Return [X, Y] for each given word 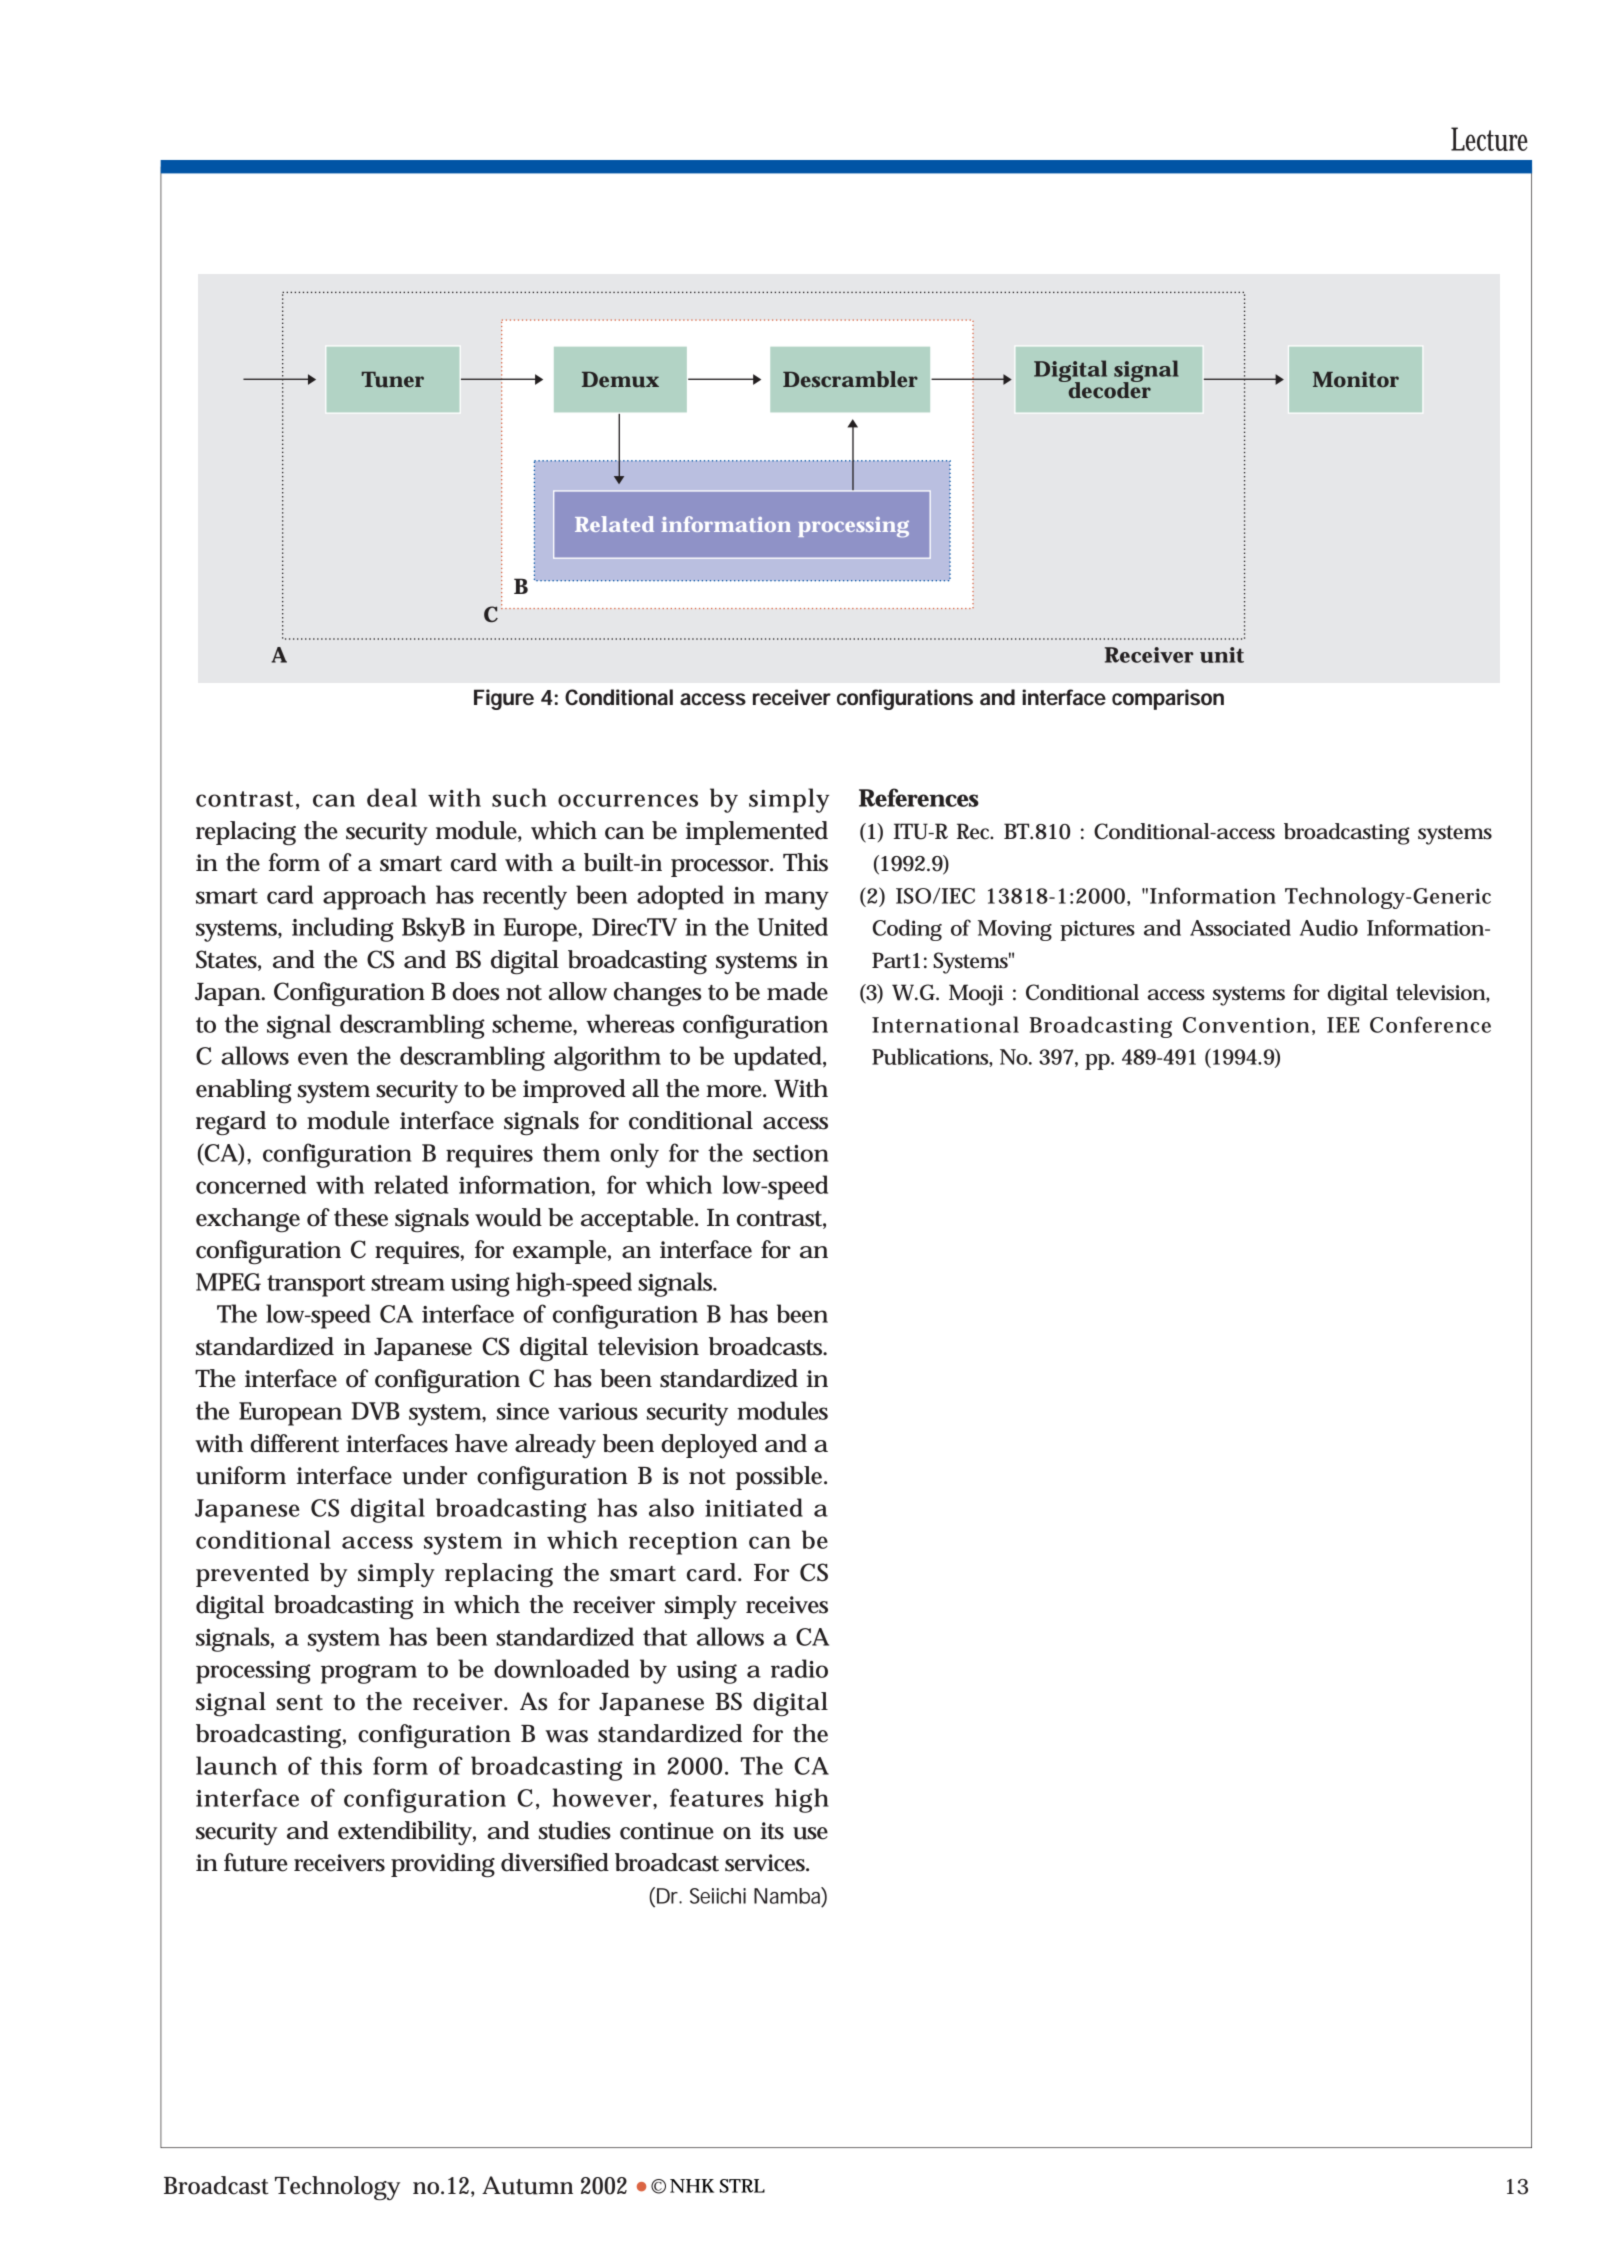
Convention [1246, 1025]
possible [781, 1478]
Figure [504, 699]
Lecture [1489, 139]
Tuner [393, 379]
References [919, 797]
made [797, 991]
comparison [1168, 699]
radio [799, 1668]
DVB [375, 1411]
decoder [1109, 389]
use [810, 1833]
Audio [1329, 927]
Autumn [527, 2185]
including [343, 929]
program [369, 1674]
